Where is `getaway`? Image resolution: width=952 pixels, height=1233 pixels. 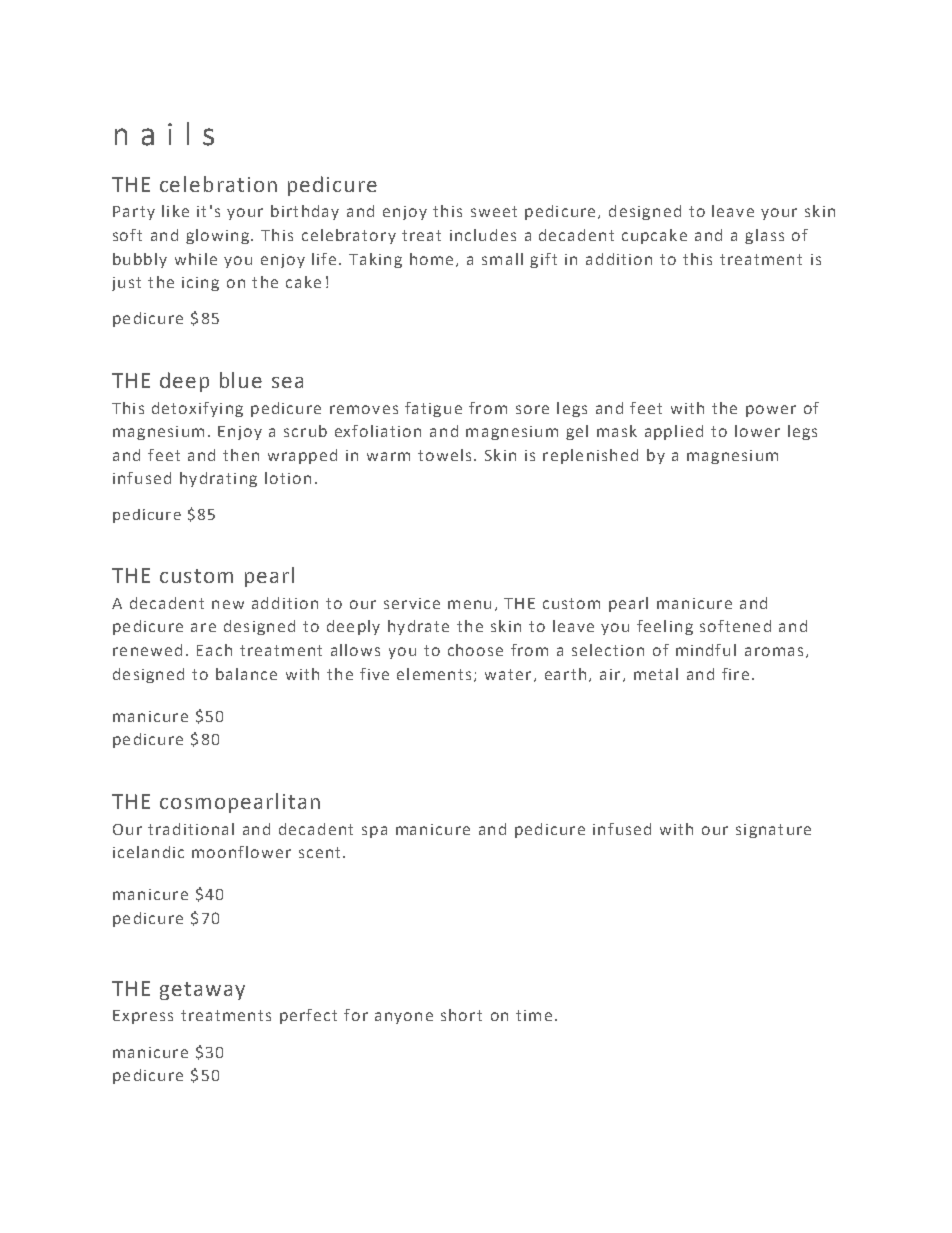
getaway is located at coordinates (202, 991).
